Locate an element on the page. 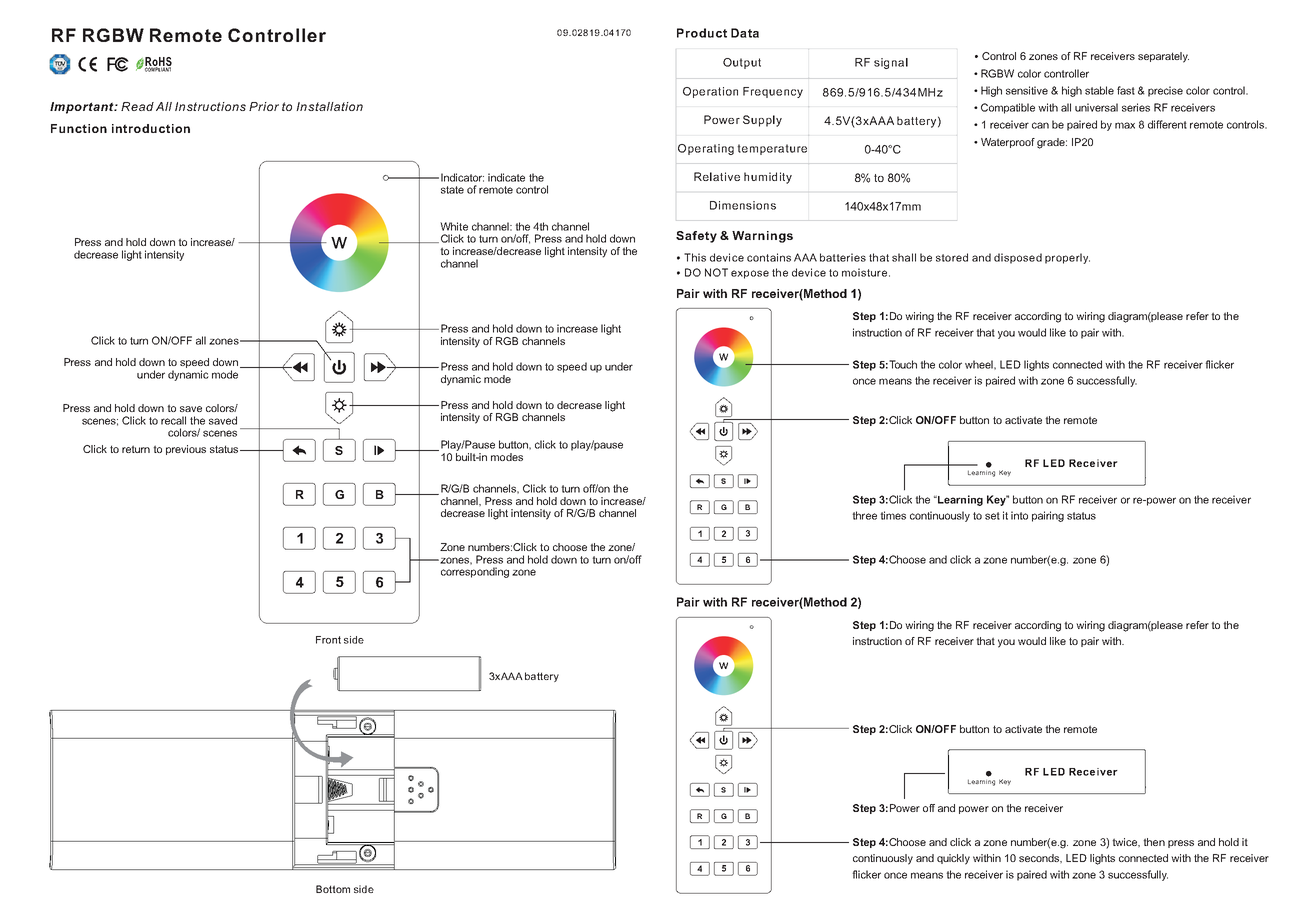 This page has height=924, width=1308. Prior is located at coordinates (264, 106).
